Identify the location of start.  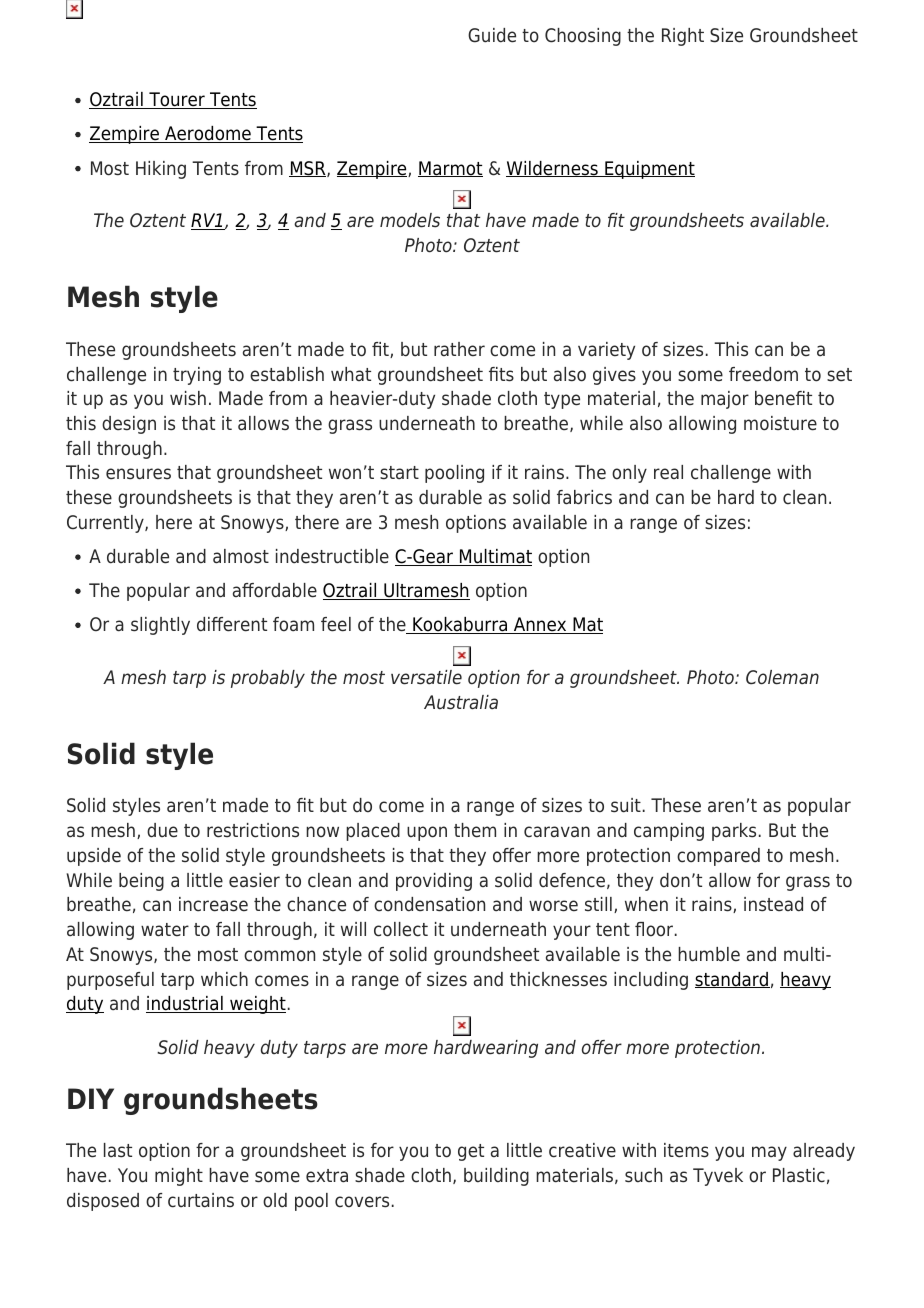
(399, 473).
